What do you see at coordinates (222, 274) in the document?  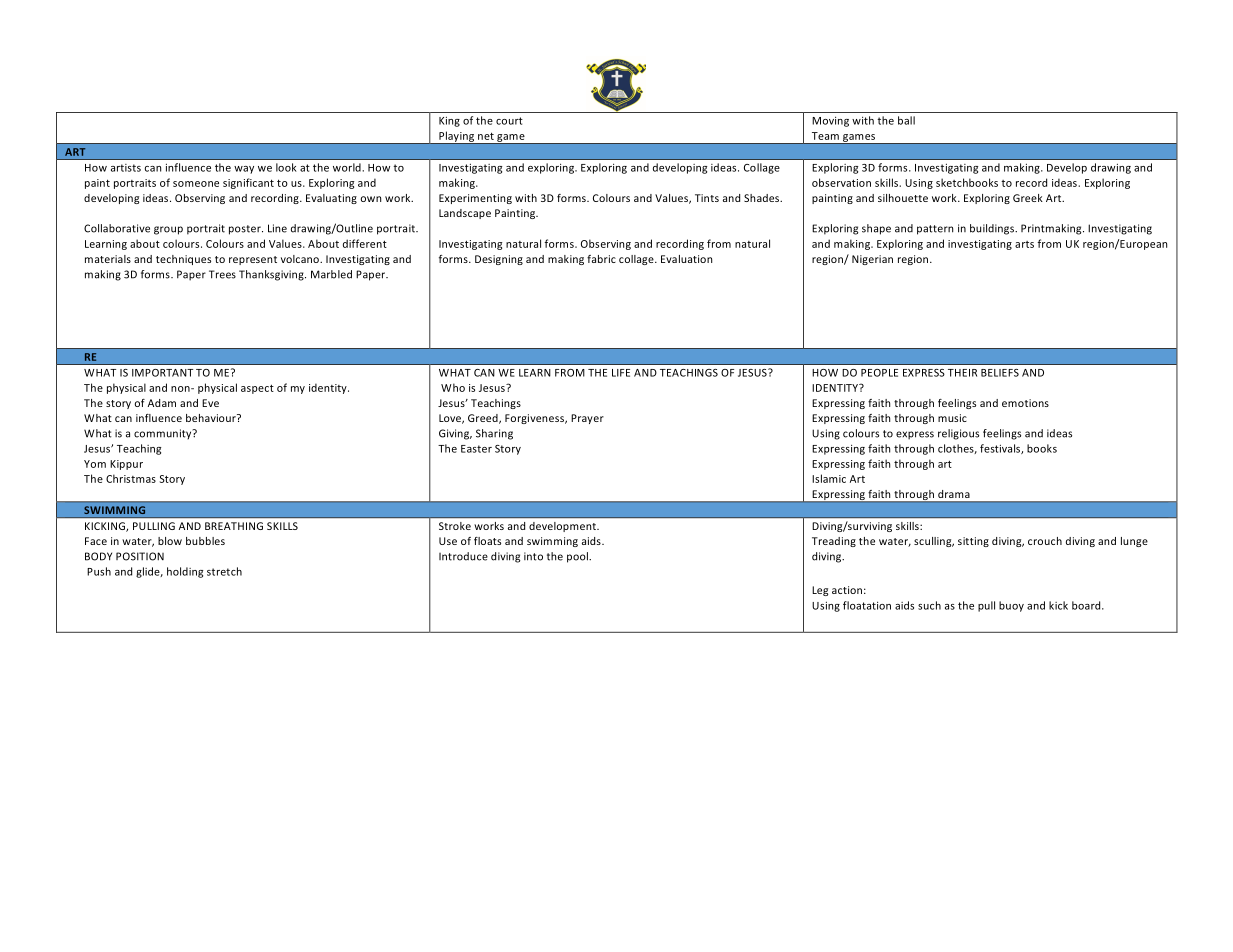 I see `Trees` at bounding box center [222, 274].
